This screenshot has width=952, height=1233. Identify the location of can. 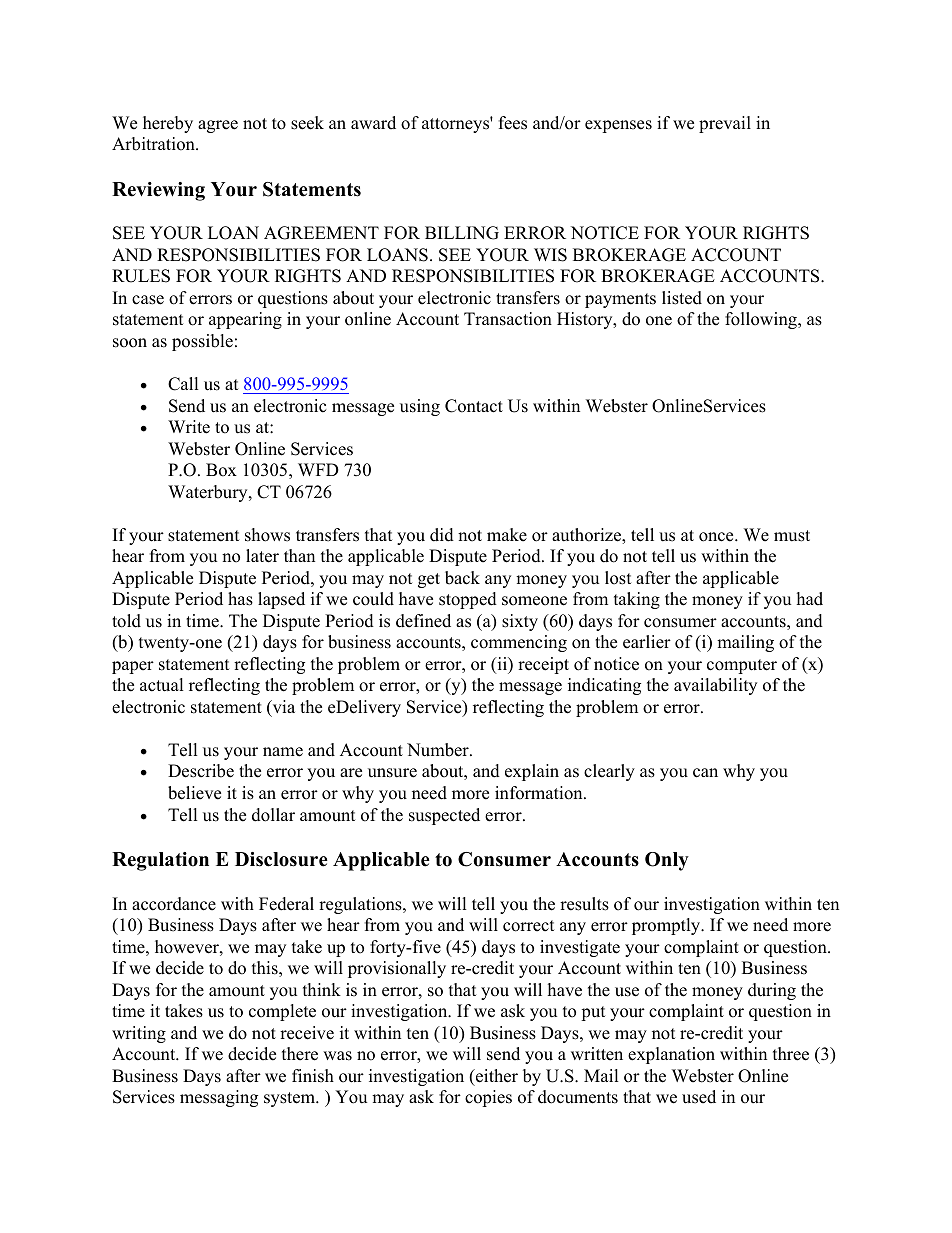
(705, 773).
